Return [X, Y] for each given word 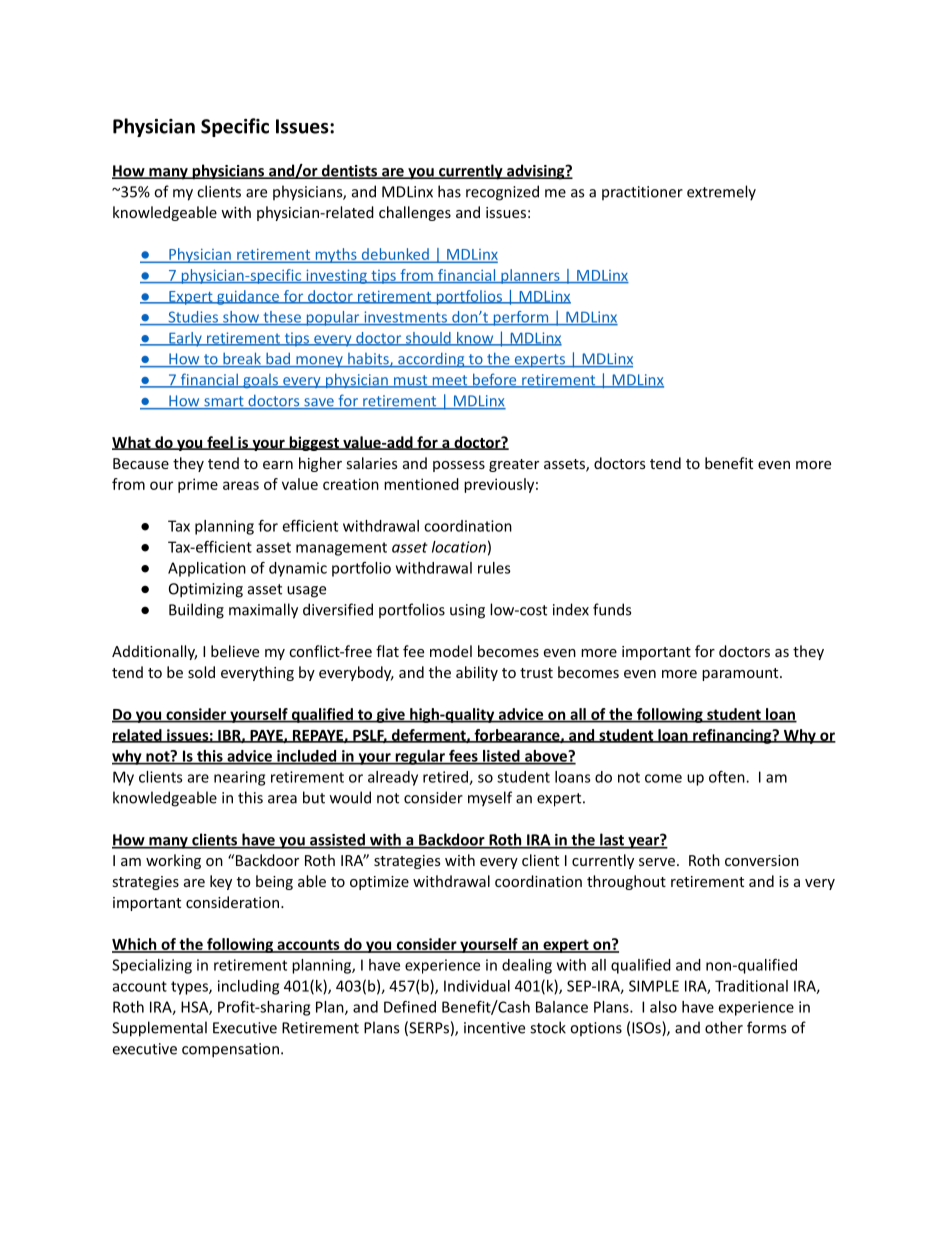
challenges [415, 213]
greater [514, 465]
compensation [230, 1050]
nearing [239, 778]
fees [463, 757]
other [724, 1027]
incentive [494, 1028]
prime [198, 485]
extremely [721, 193]
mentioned [421, 484]
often [728, 777]
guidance [248, 297]
